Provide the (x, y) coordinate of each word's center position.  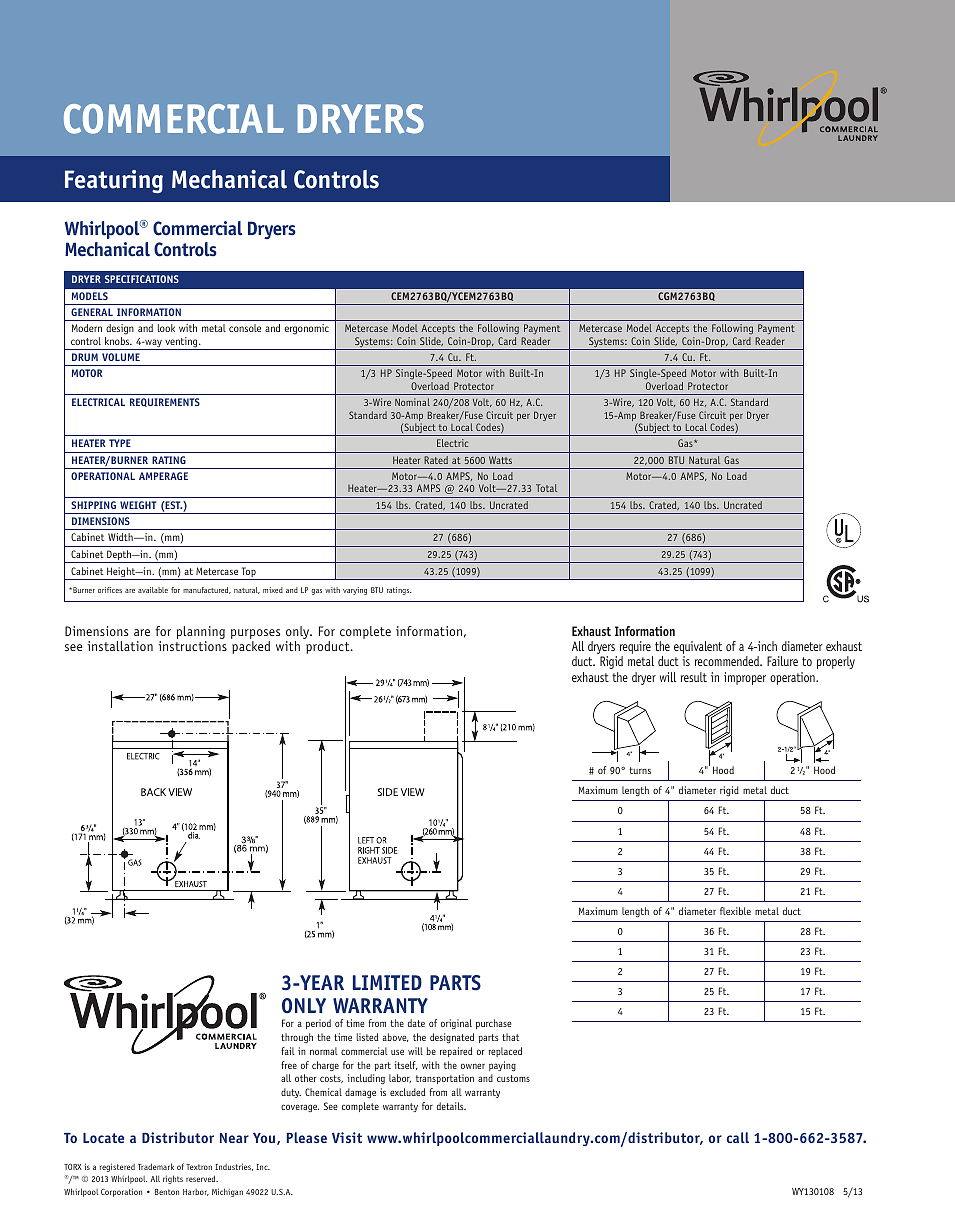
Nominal (412, 402)
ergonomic (306, 329)
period (318, 1024)
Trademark (156, 1166)
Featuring (114, 182)
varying (355, 591)
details (451, 1106)
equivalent (698, 649)
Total (546, 488)
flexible (735, 911)
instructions (192, 646)
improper (745, 678)
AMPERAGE (163, 476)
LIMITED (387, 982)
